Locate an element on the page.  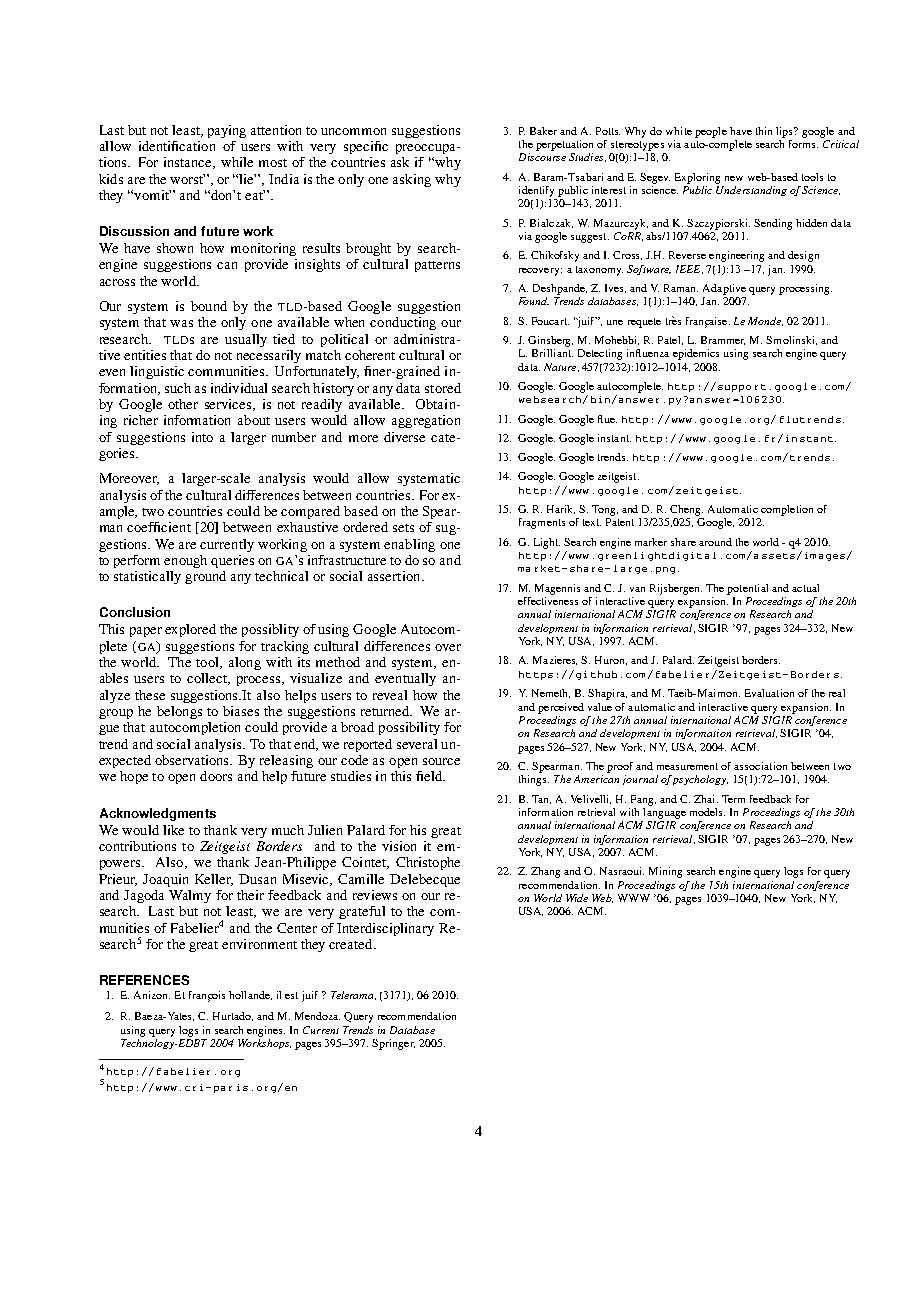
instance is located at coordinates (189, 163).
